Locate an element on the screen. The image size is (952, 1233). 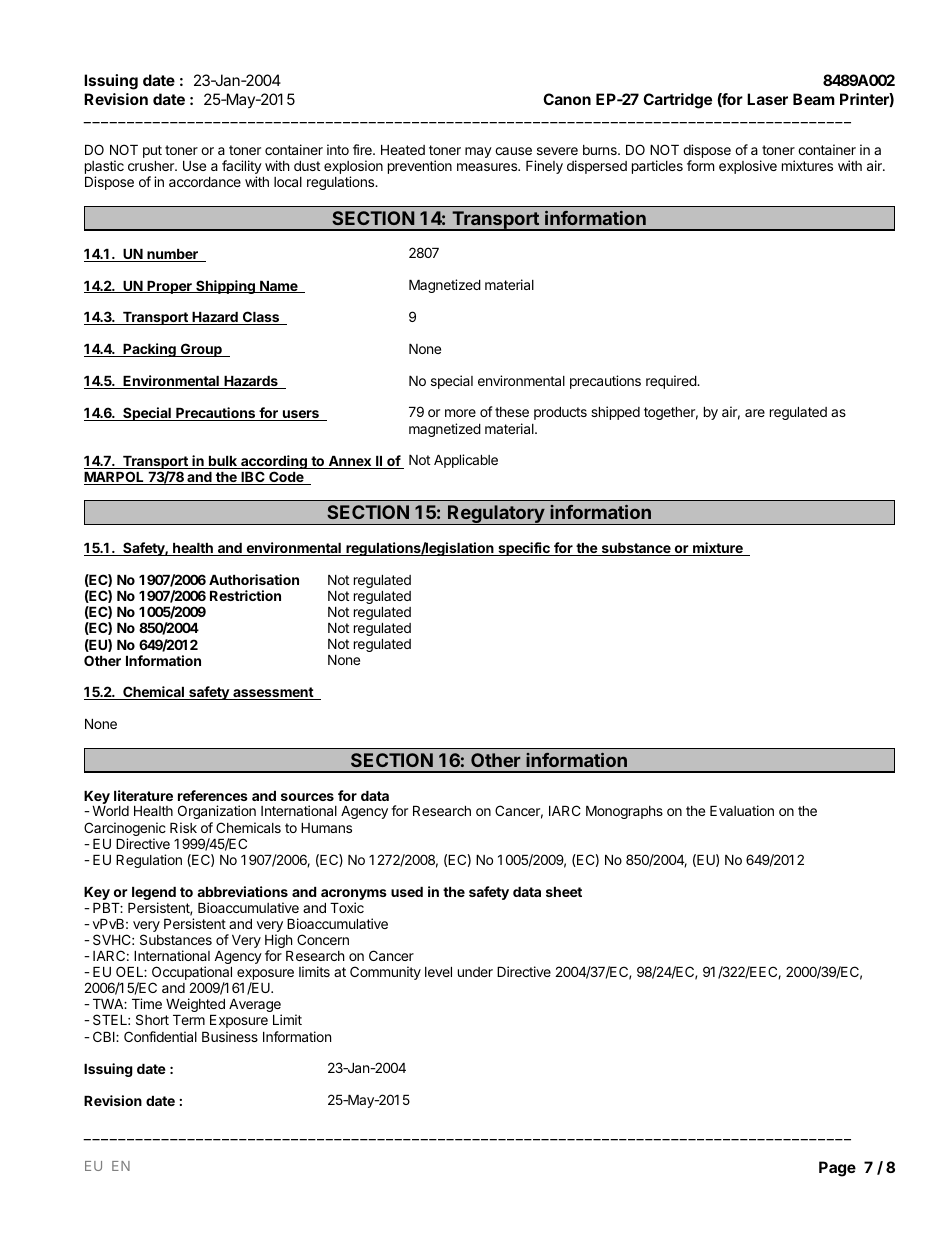
cause is located at coordinates (513, 151).
